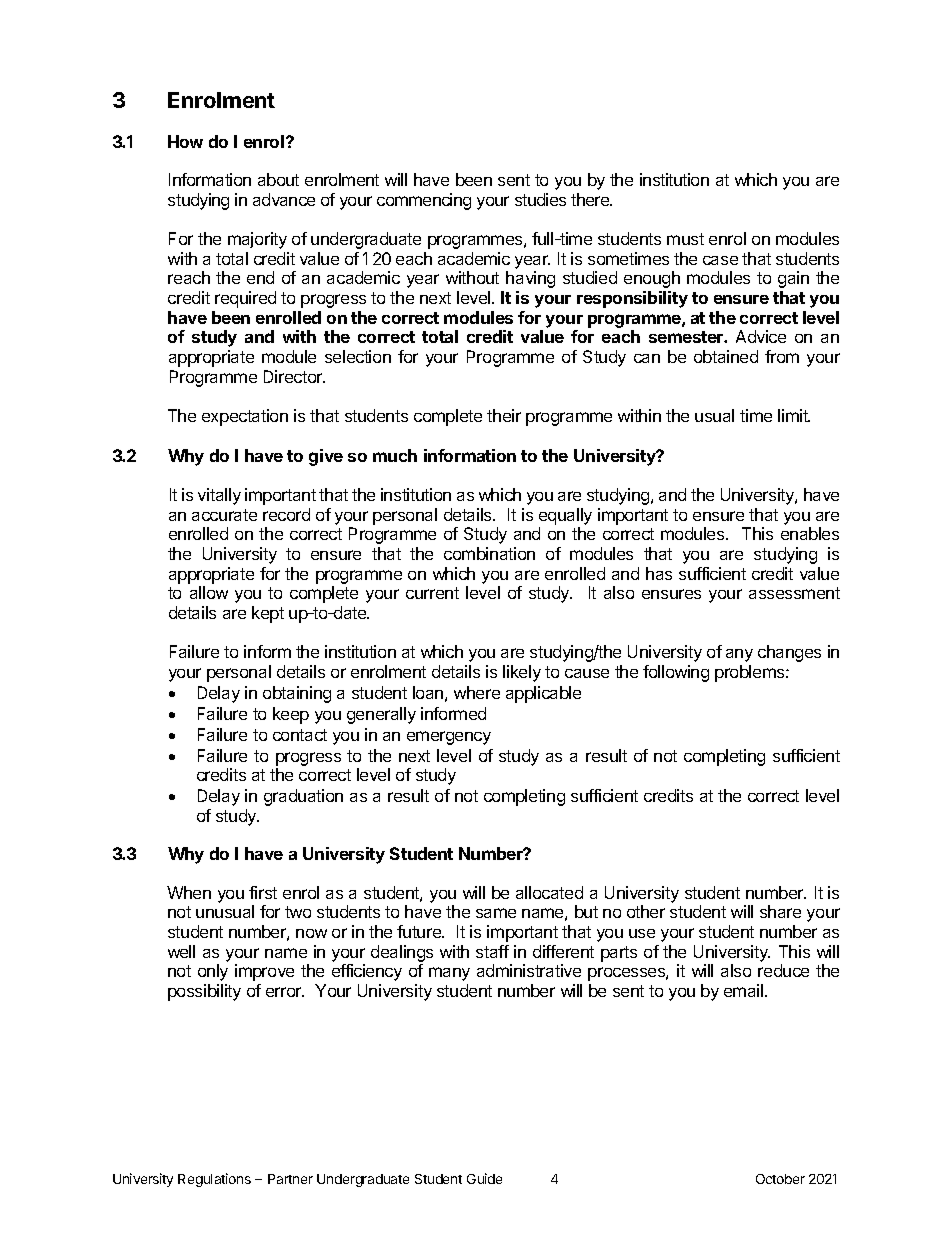 Image resolution: width=952 pixels, height=1233 pixels. I want to click on Guide, so click(484, 1178).
